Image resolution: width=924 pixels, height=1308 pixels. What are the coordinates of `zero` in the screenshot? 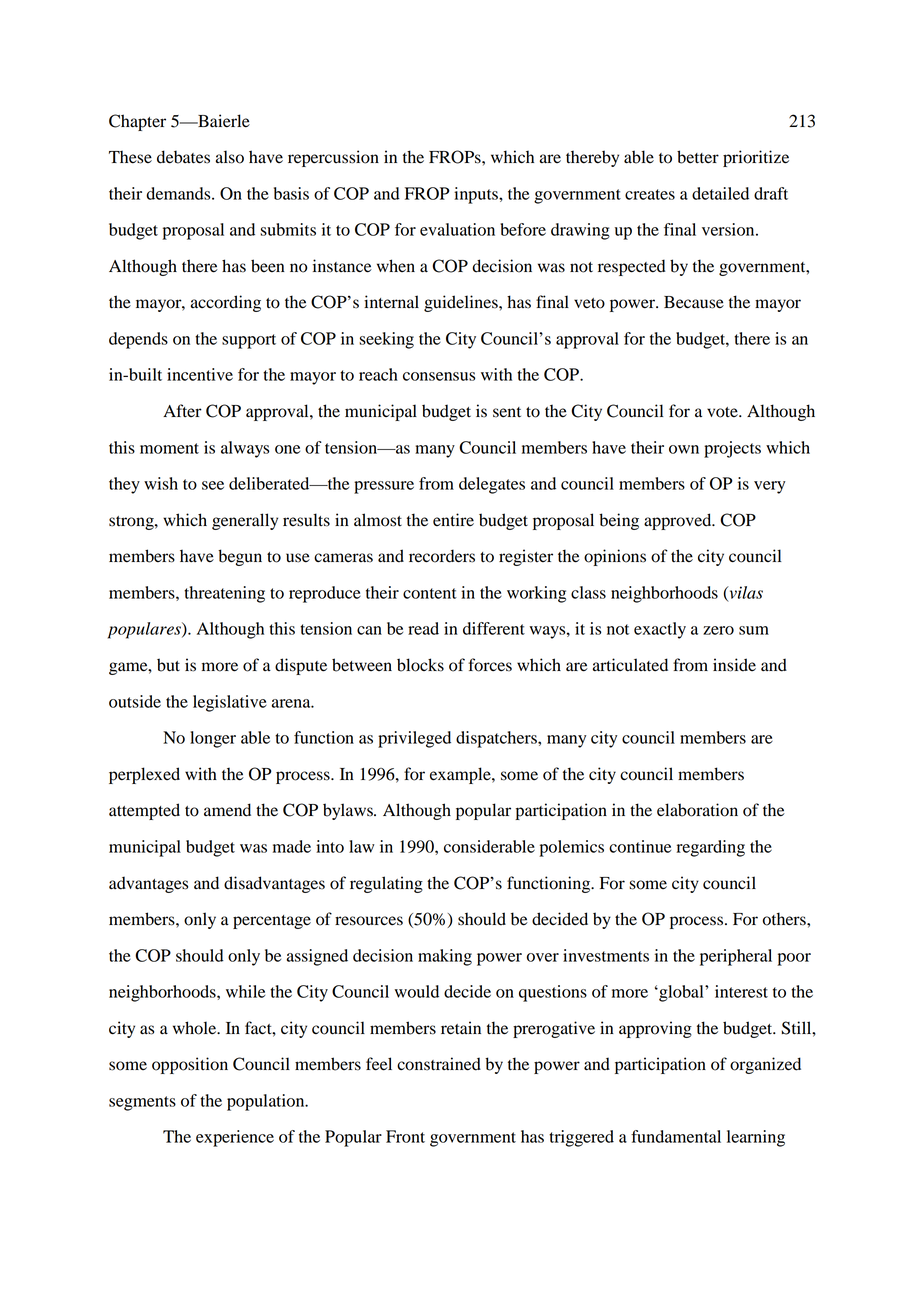 It's located at (718, 630).
